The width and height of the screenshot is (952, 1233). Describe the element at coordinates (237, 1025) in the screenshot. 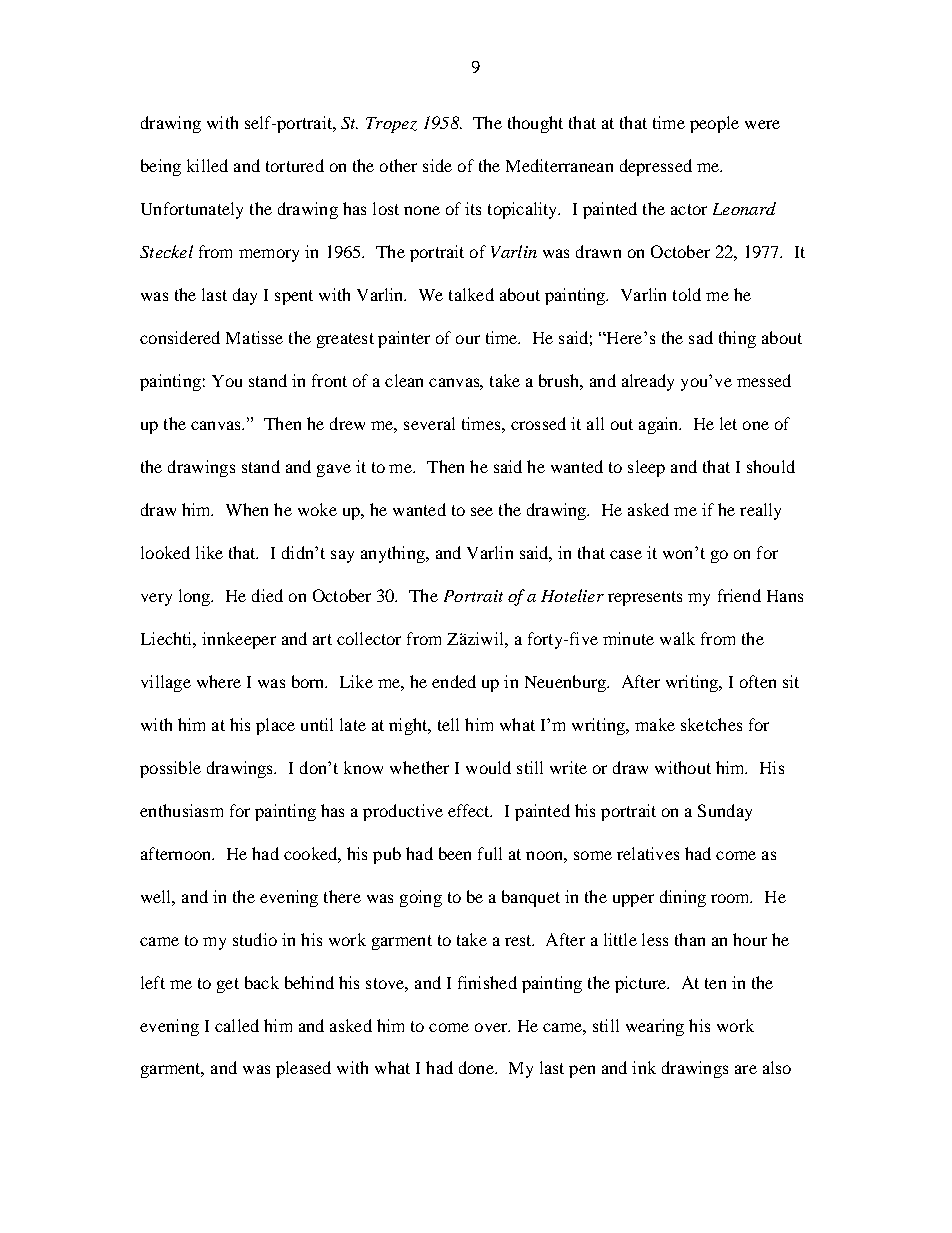

I see `called` at that location.
